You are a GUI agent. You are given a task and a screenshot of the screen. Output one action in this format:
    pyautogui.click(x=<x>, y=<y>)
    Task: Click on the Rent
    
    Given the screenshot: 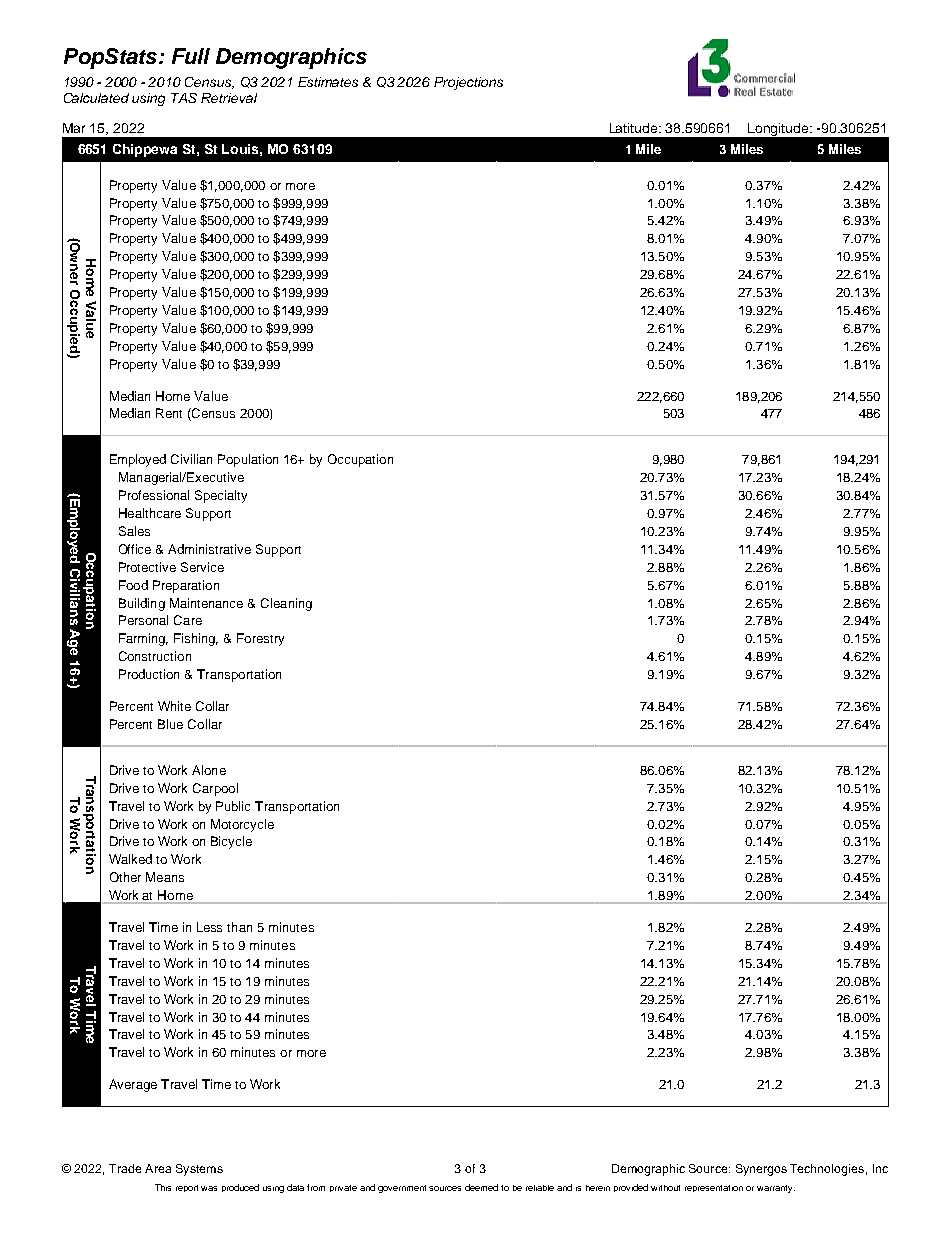 What is the action you would take?
    pyautogui.click(x=169, y=413)
